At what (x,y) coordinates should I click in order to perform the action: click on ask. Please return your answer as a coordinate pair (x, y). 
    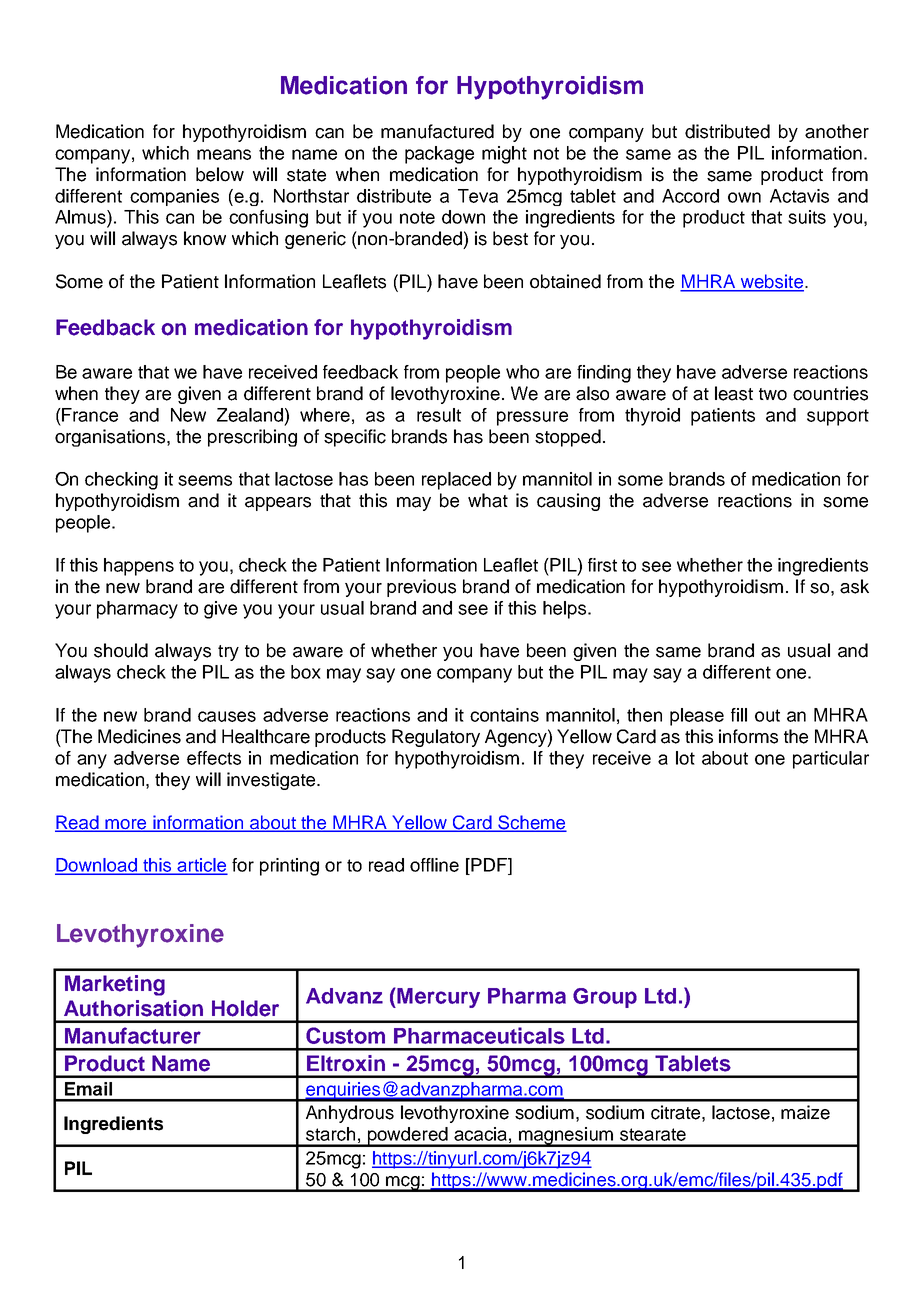
    Looking at the image, I should click on (854, 586).
